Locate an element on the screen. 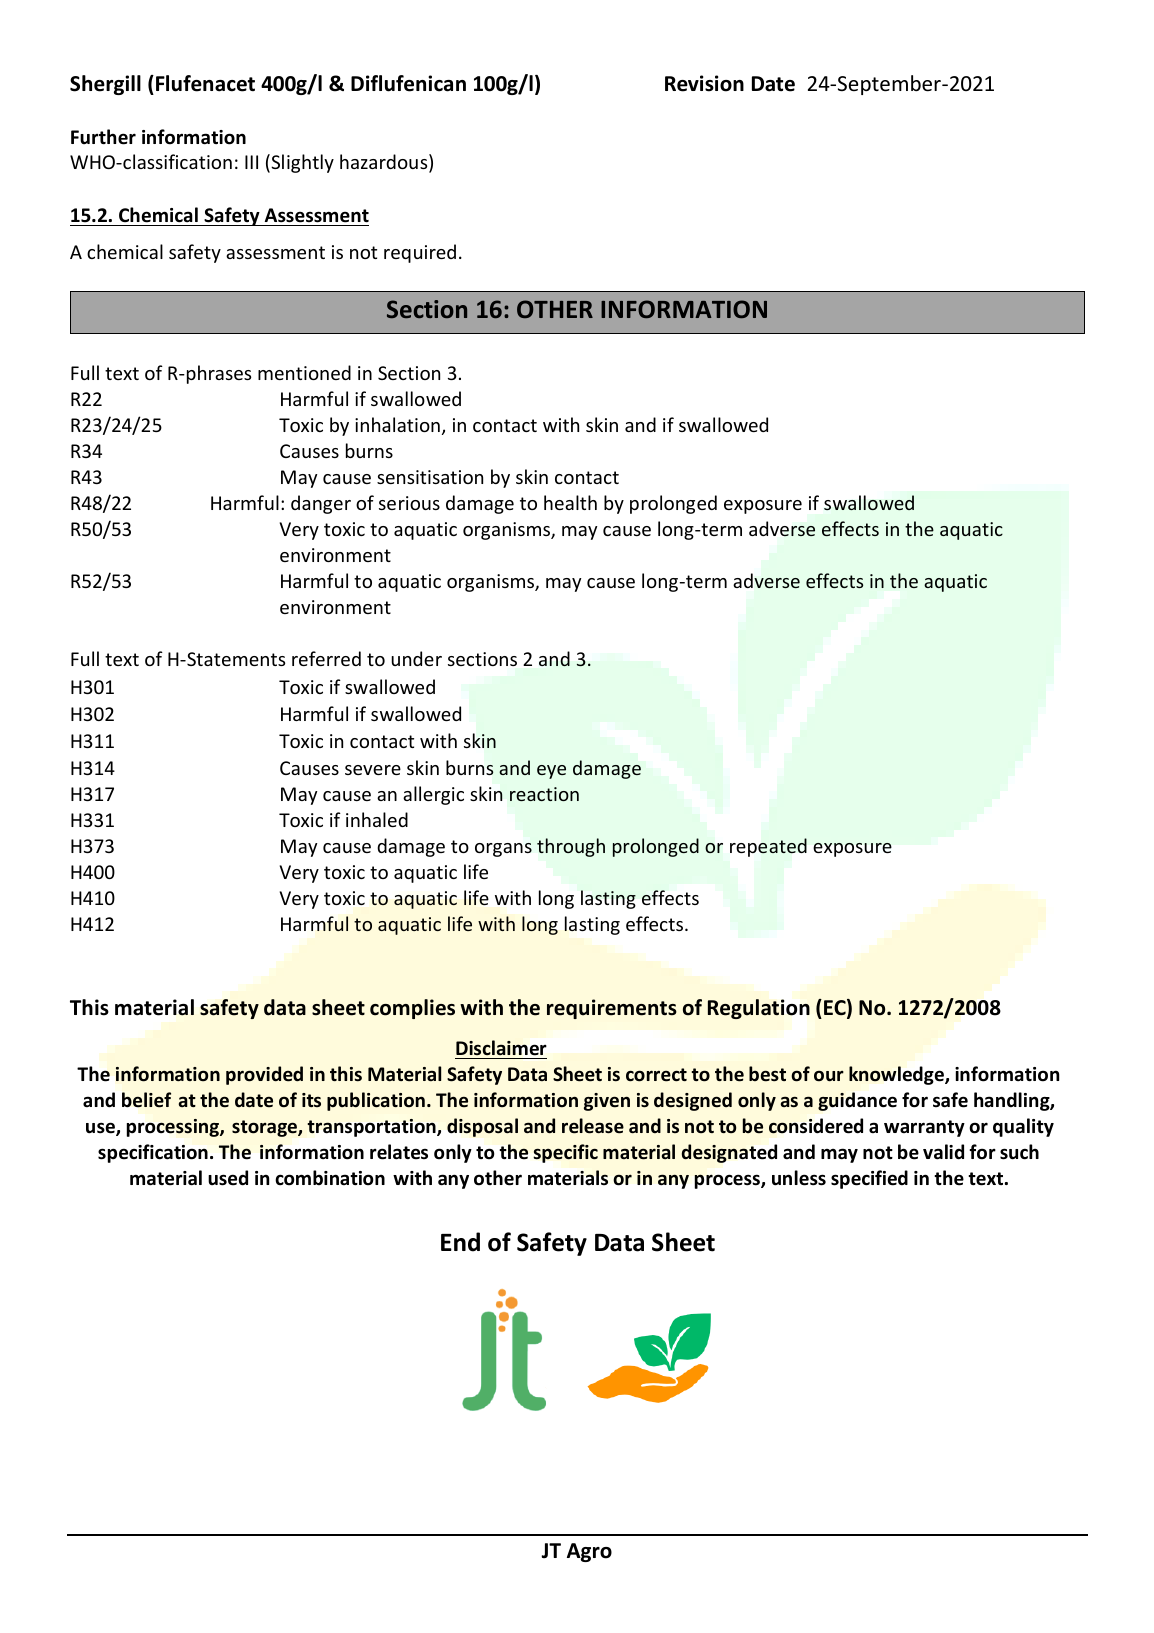  III is located at coordinates (251, 162).
